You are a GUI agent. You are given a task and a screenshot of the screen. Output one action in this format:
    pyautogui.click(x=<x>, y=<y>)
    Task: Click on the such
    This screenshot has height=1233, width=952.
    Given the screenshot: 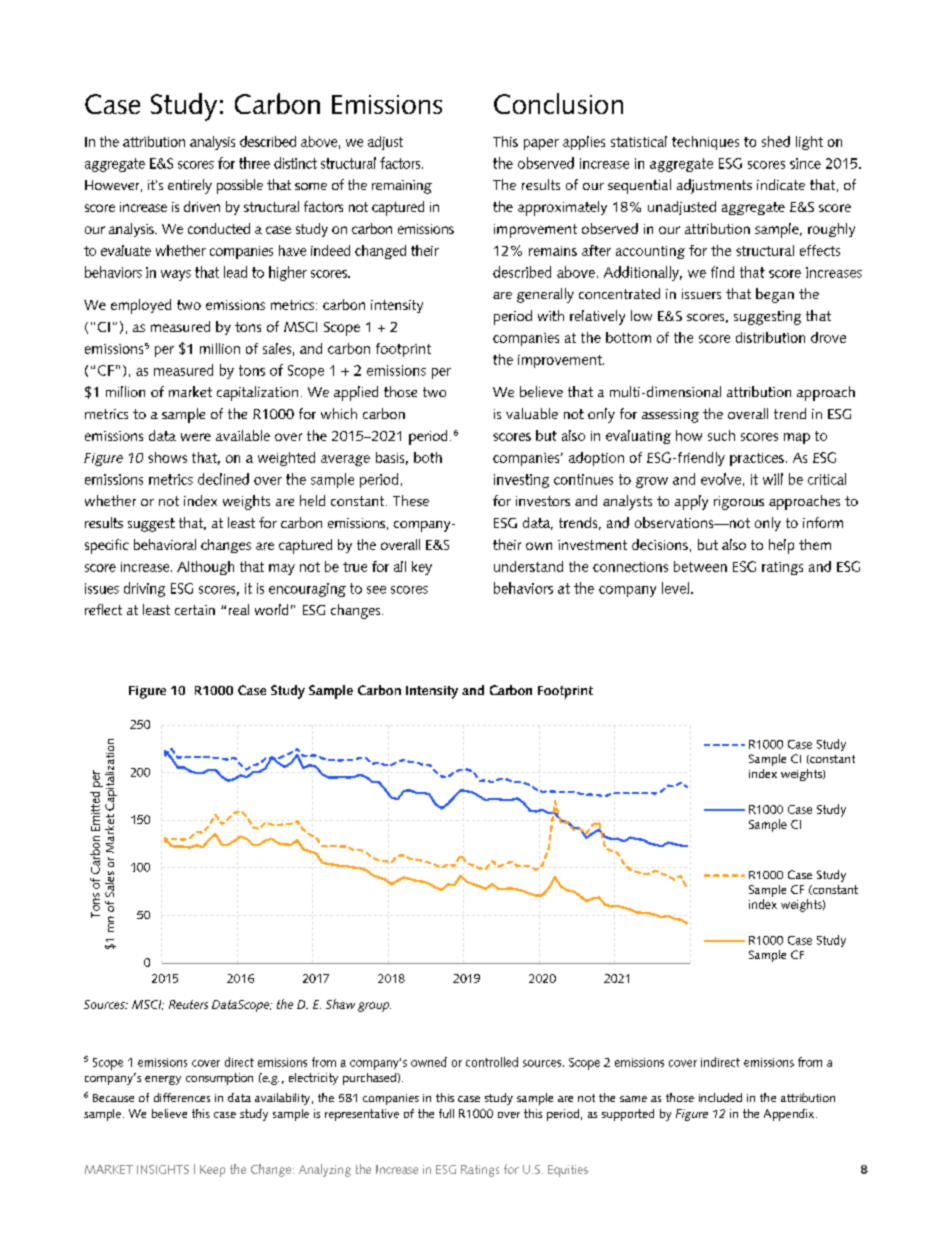 What is the action you would take?
    pyautogui.click(x=721, y=435)
